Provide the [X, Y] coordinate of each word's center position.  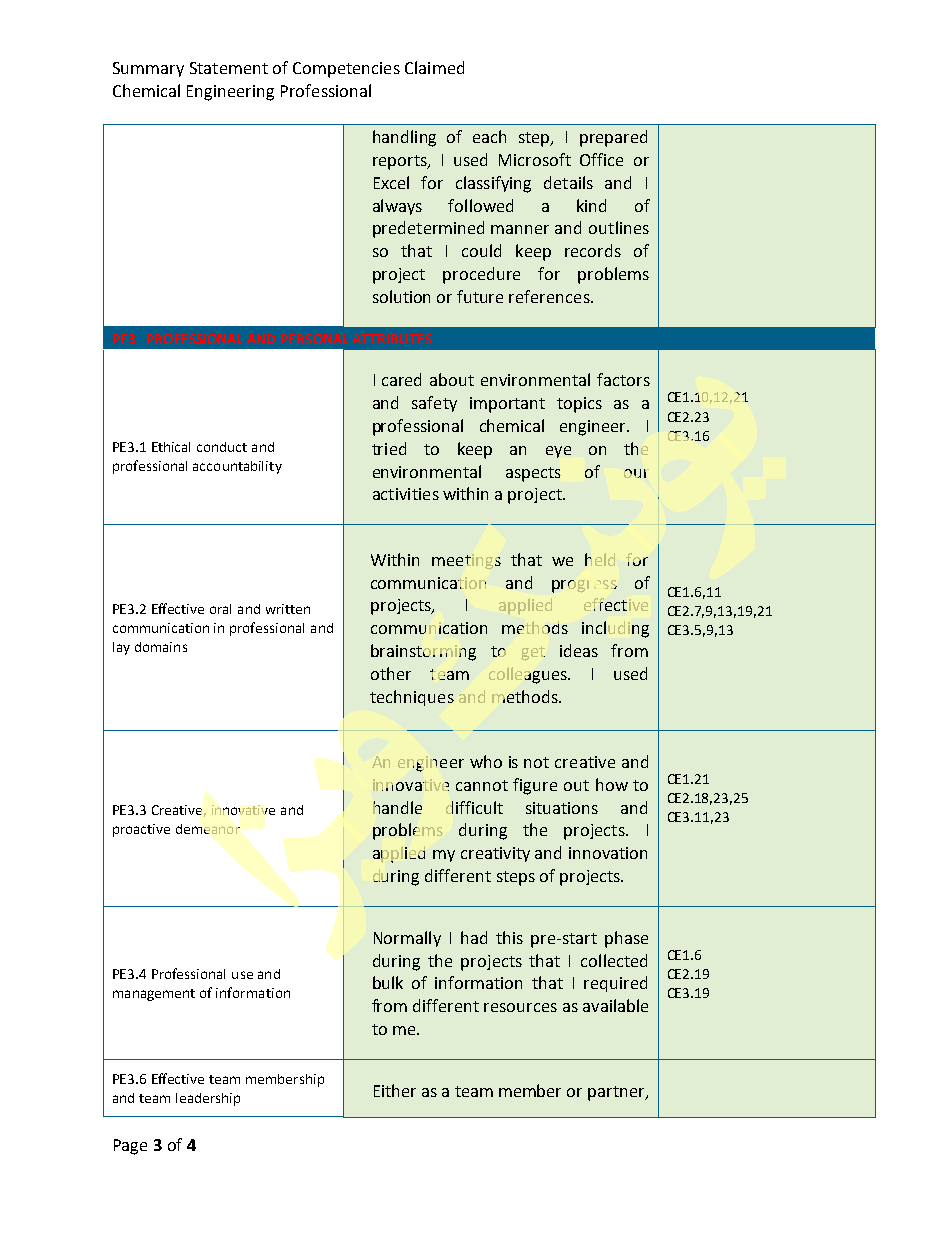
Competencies [346, 70]
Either [395, 1090]
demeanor [208, 829]
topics [579, 405]
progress [584, 586]
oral [220, 609]
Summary [148, 69]
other [391, 673]
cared [401, 379]
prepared [613, 138]
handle [397, 807]
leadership [208, 1099]
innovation [608, 853]
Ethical [171, 447]
